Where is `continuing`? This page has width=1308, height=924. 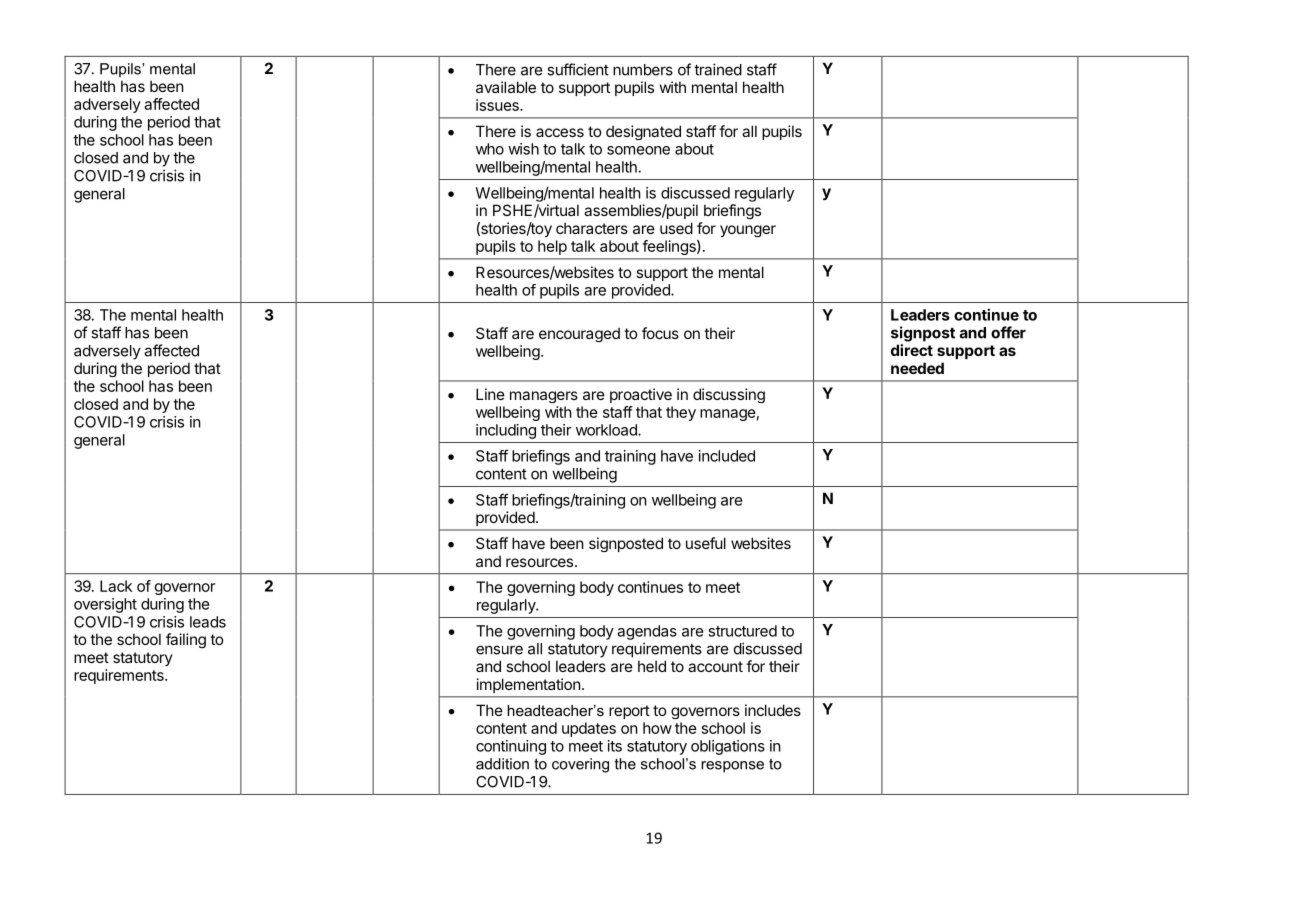
continuing is located at coordinates (511, 747).
